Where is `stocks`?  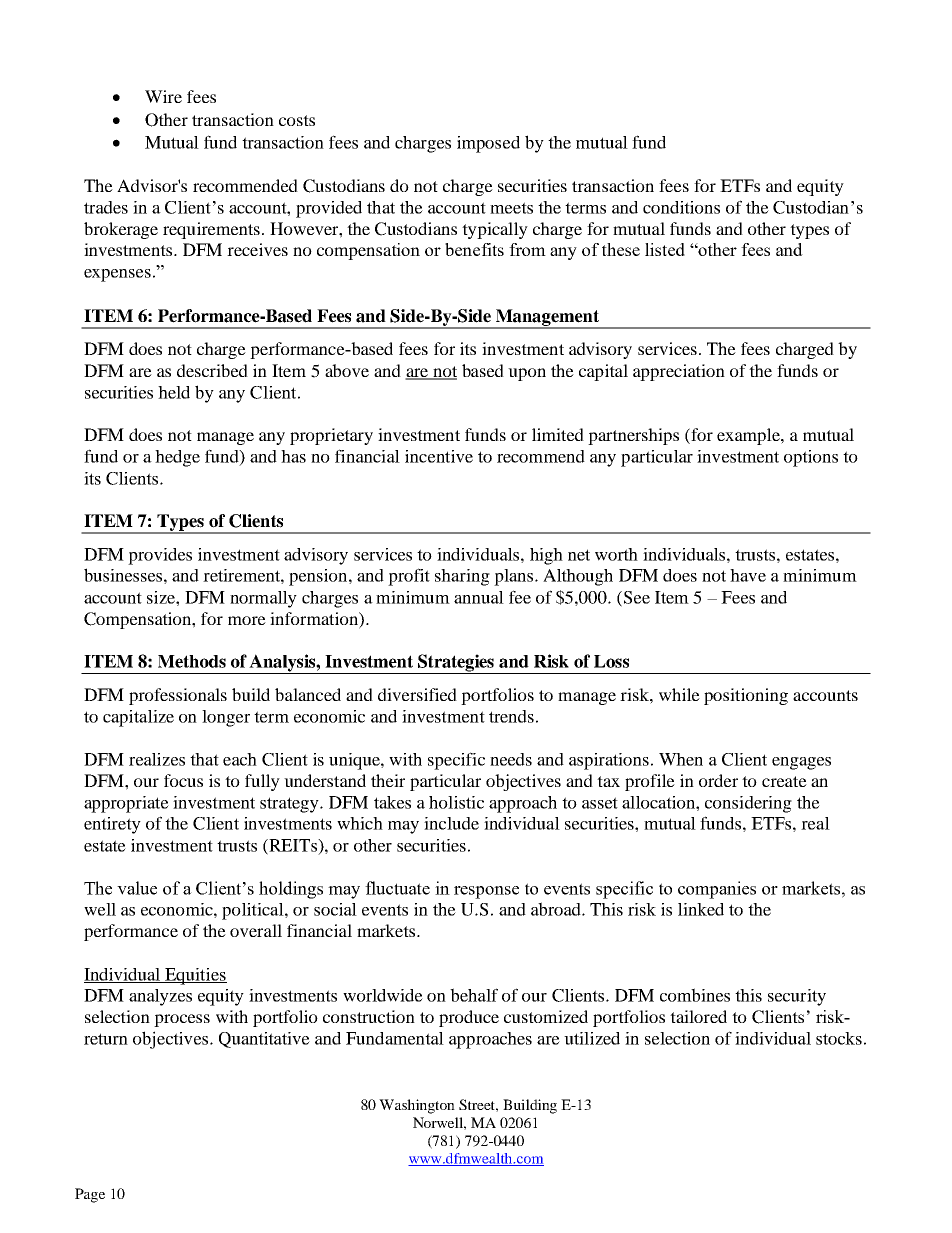
stocks is located at coordinates (839, 1038).
